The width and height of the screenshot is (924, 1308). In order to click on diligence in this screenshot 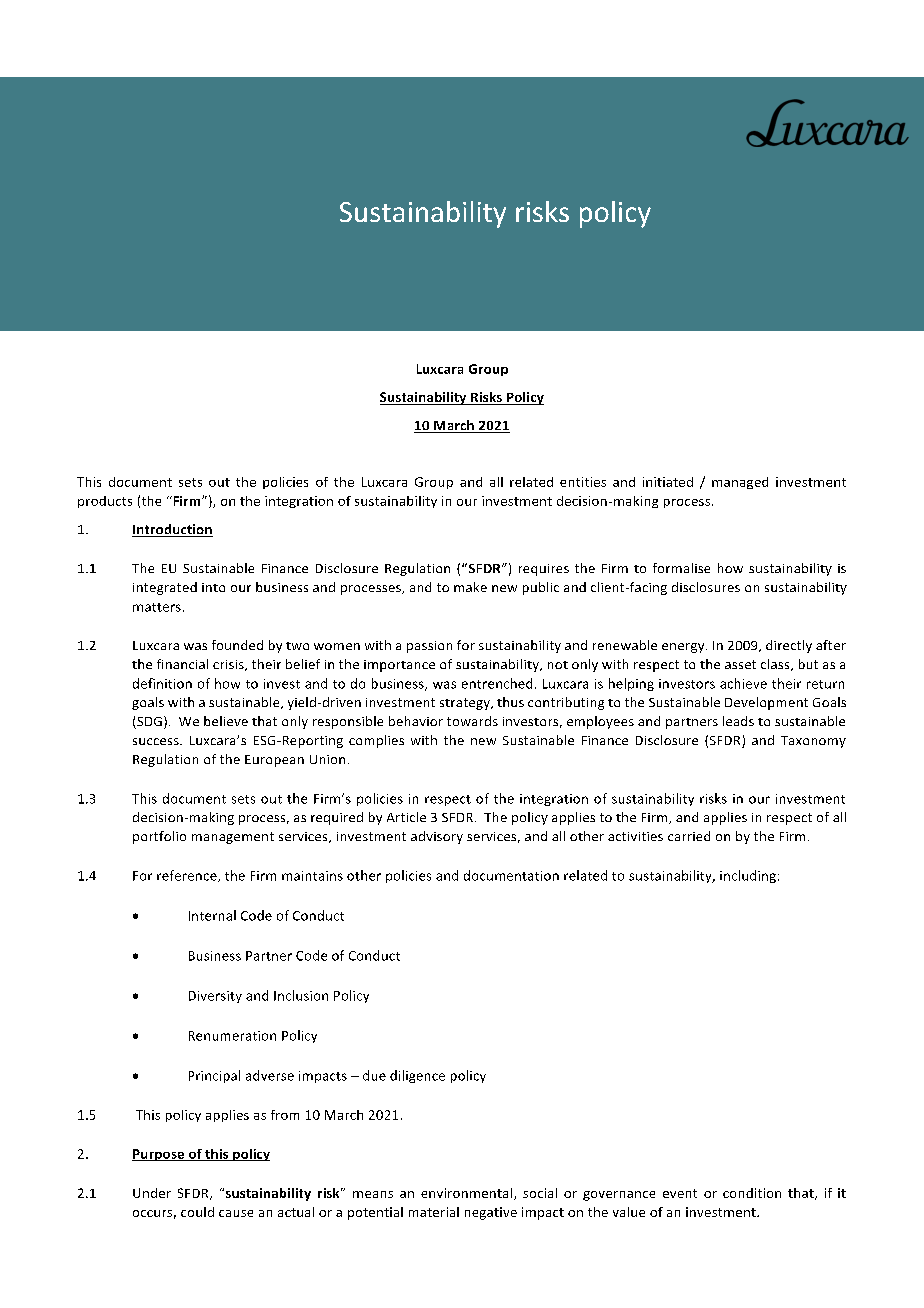, I will do `click(417, 1076)`.
